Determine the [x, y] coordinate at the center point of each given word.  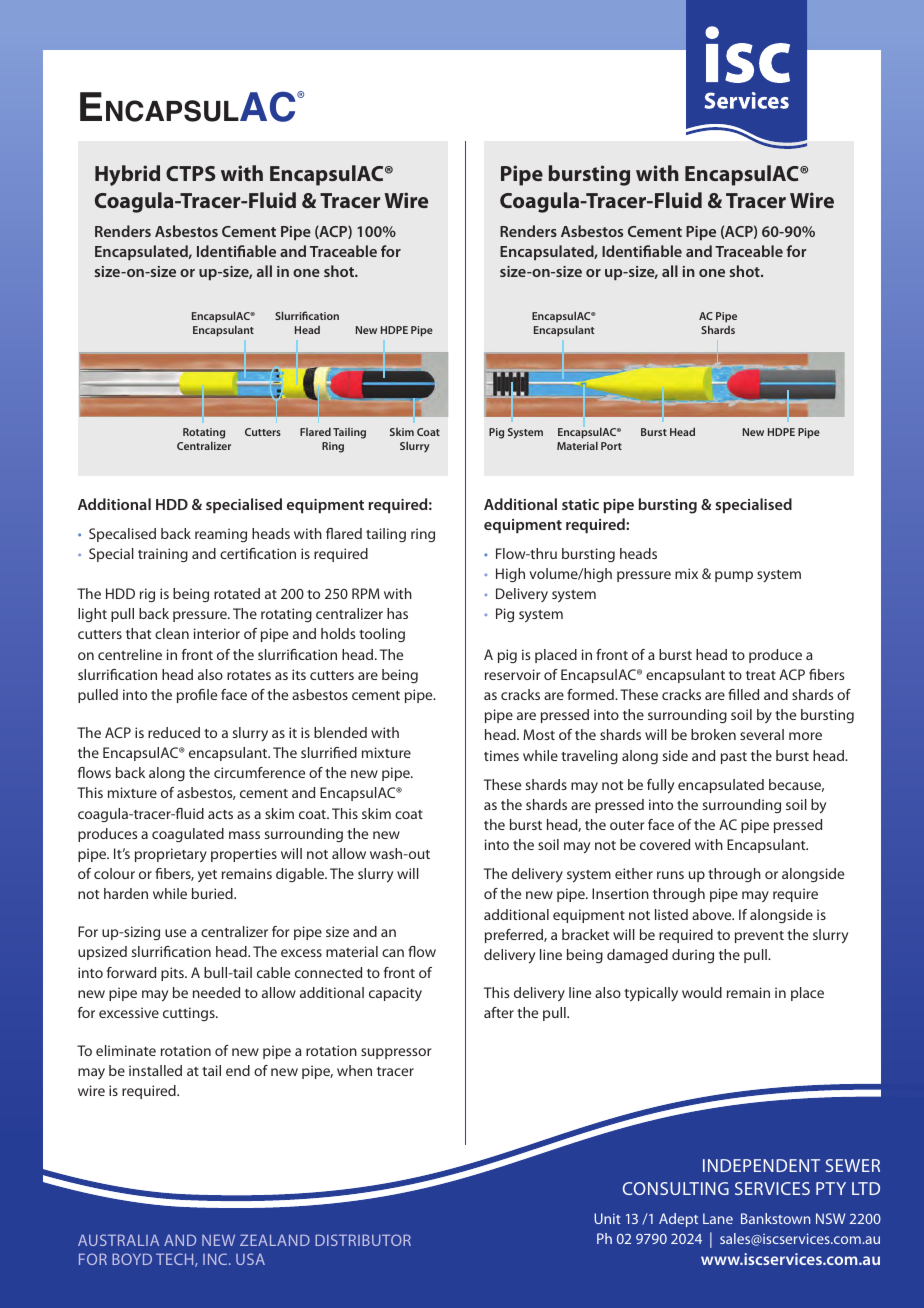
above [713, 914]
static [580, 504]
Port [611, 446]
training [163, 555]
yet [207, 876]
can [393, 953]
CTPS [191, 173]
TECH [176, 1260]
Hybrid [127, 175]
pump [734, 576]
